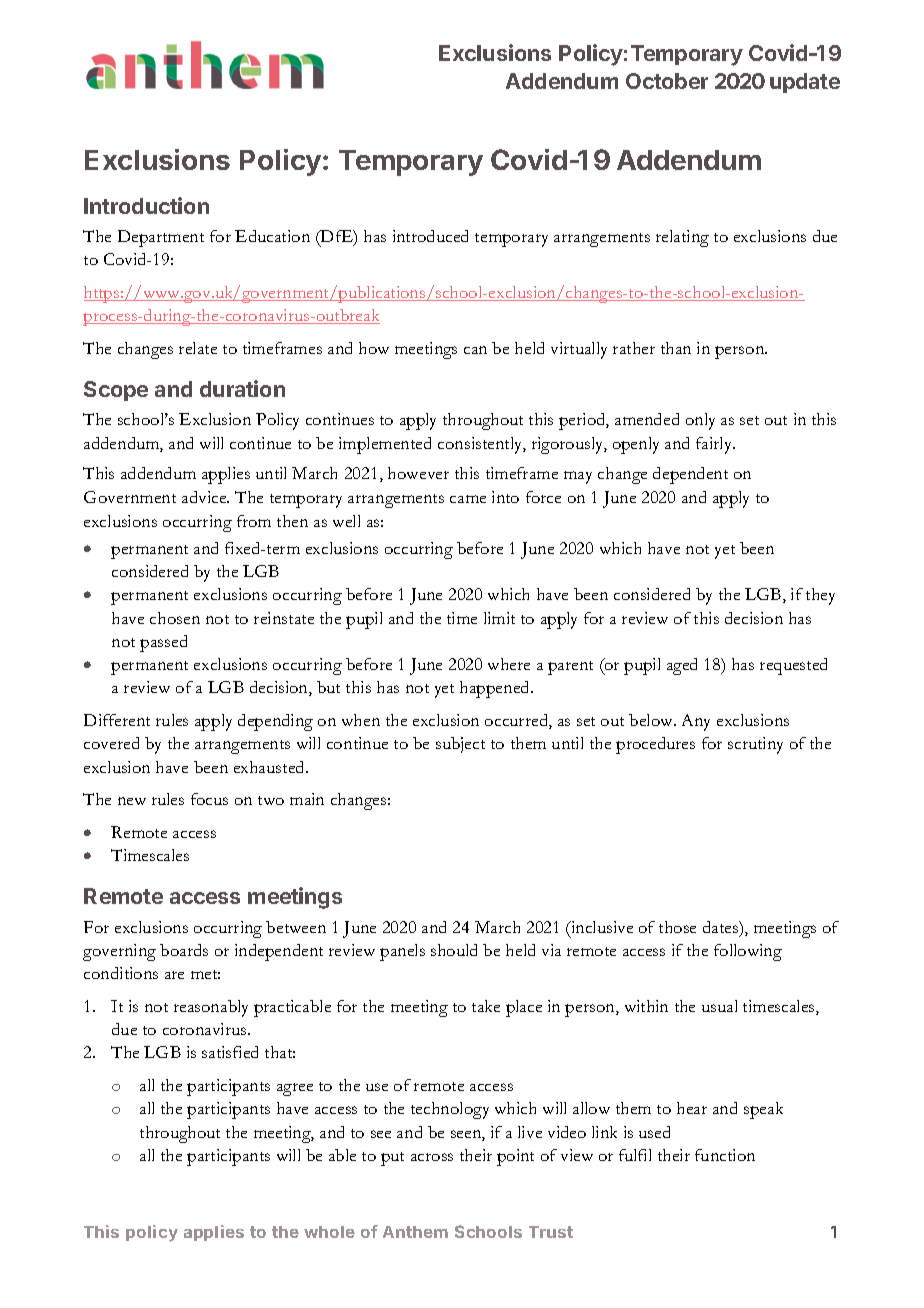 The width and height of the image is (924, 1308). What do you see at coordinates (805, 83) in the image?
I see `update` at bounding box center [805, 83].
